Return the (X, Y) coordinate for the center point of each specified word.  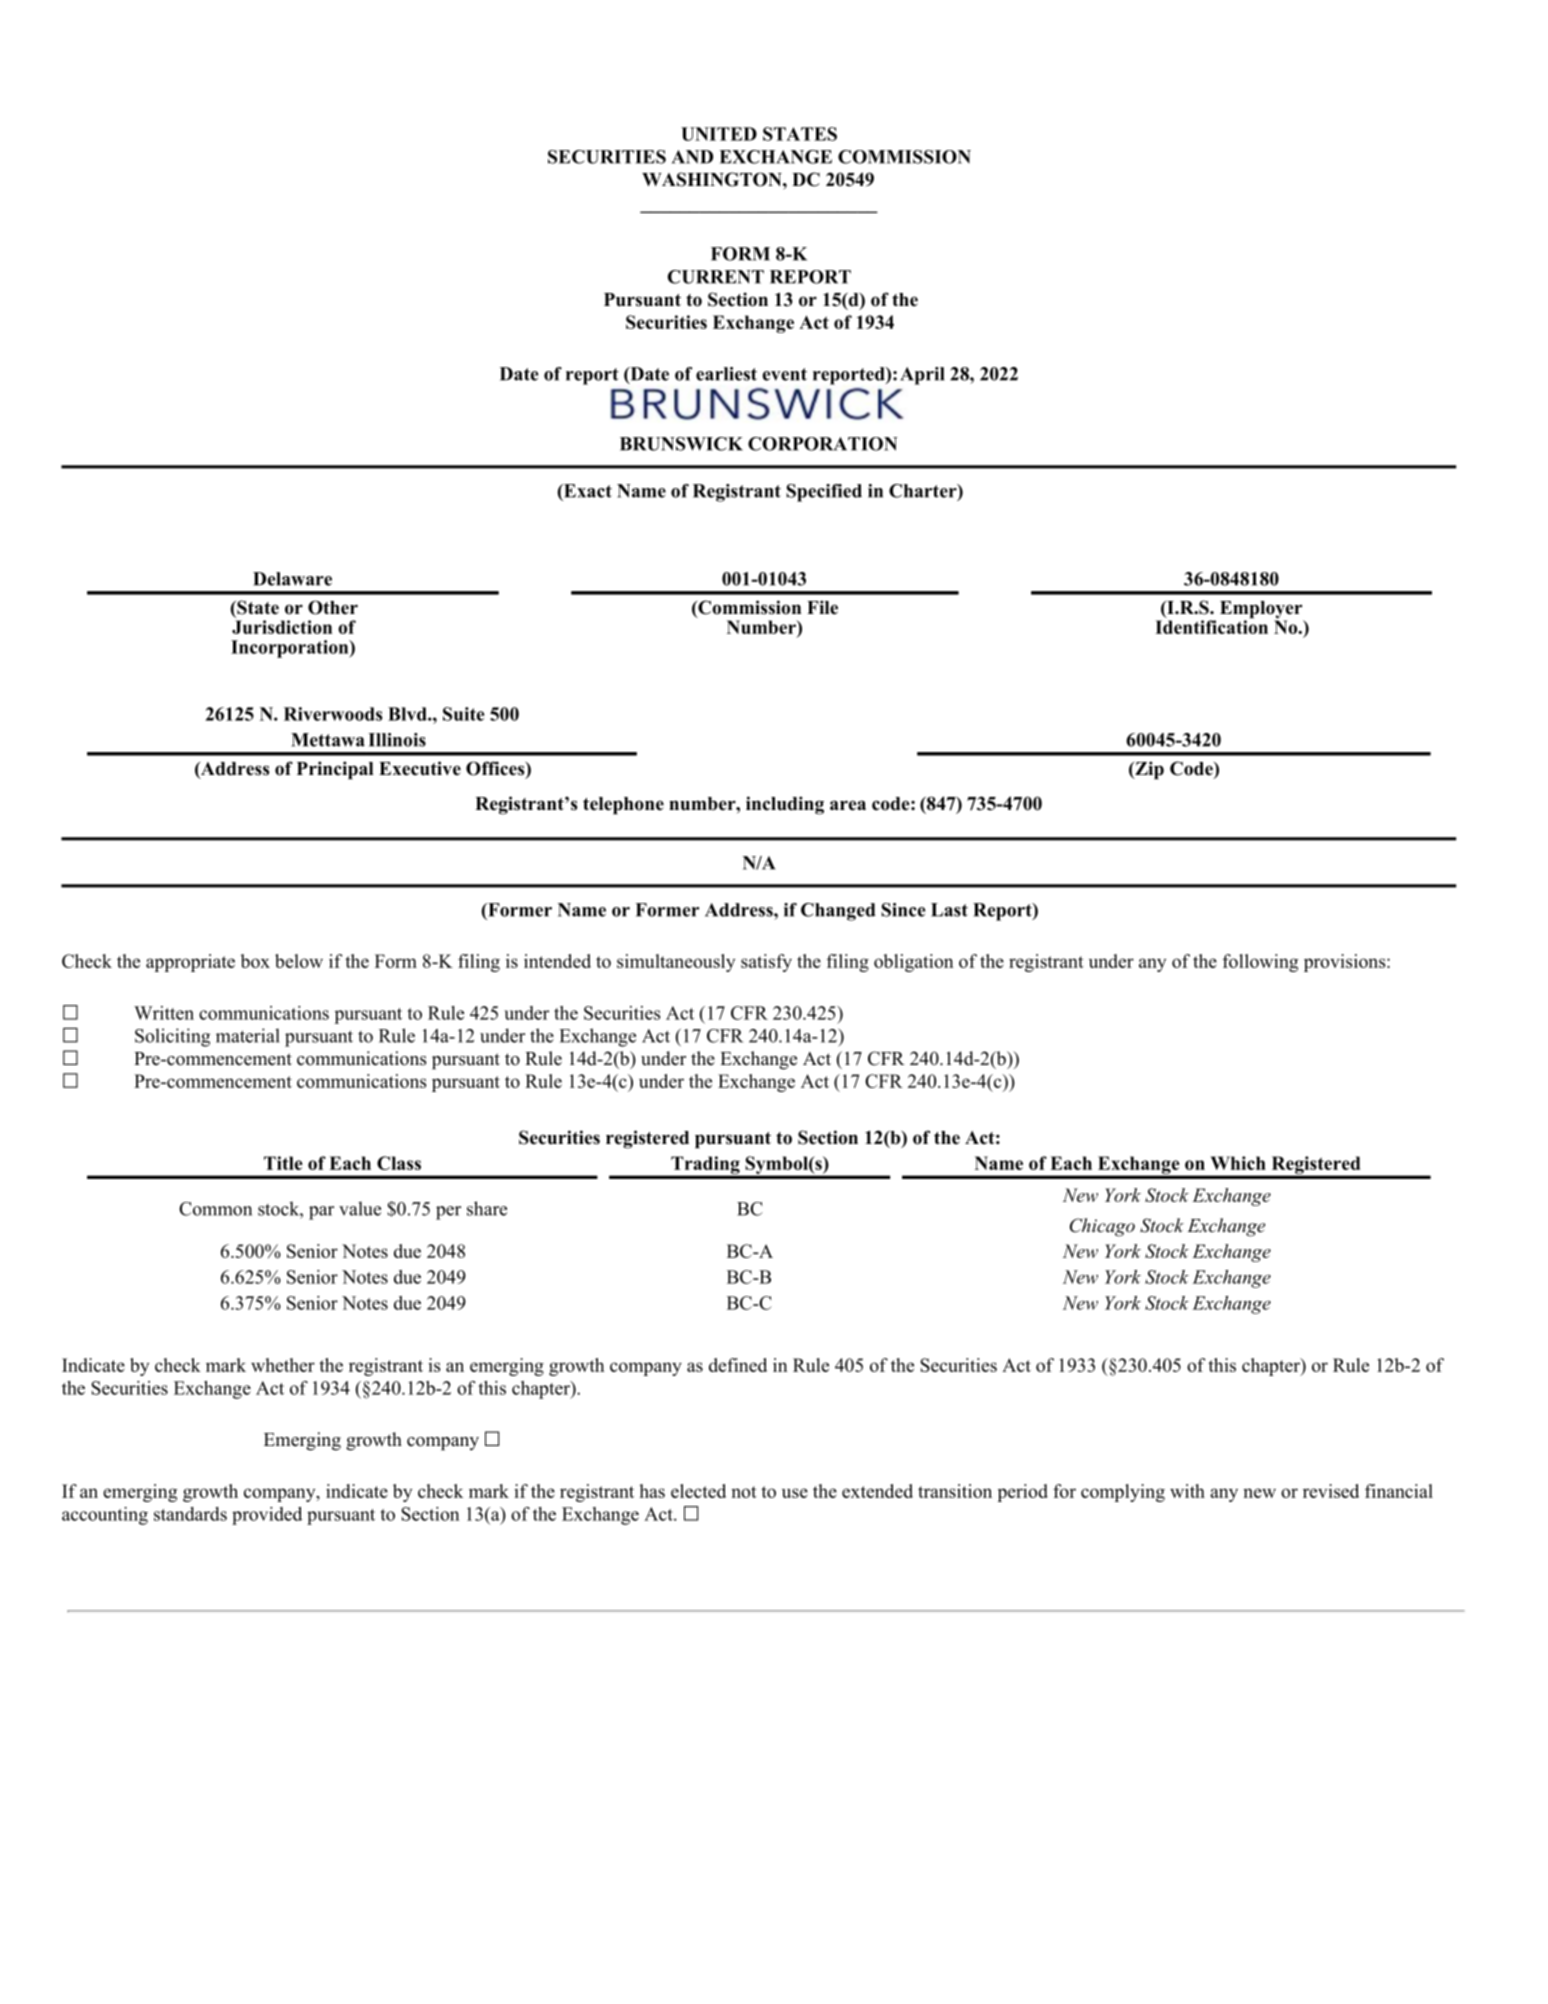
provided (267, 1516)
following (1260, 963)
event (784, 374)
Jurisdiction (282, 627)
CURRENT (716, 277)
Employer (1262, 611)
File (822, 607)
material (248, 1035)
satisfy (766, 963)
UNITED (719, 134)
